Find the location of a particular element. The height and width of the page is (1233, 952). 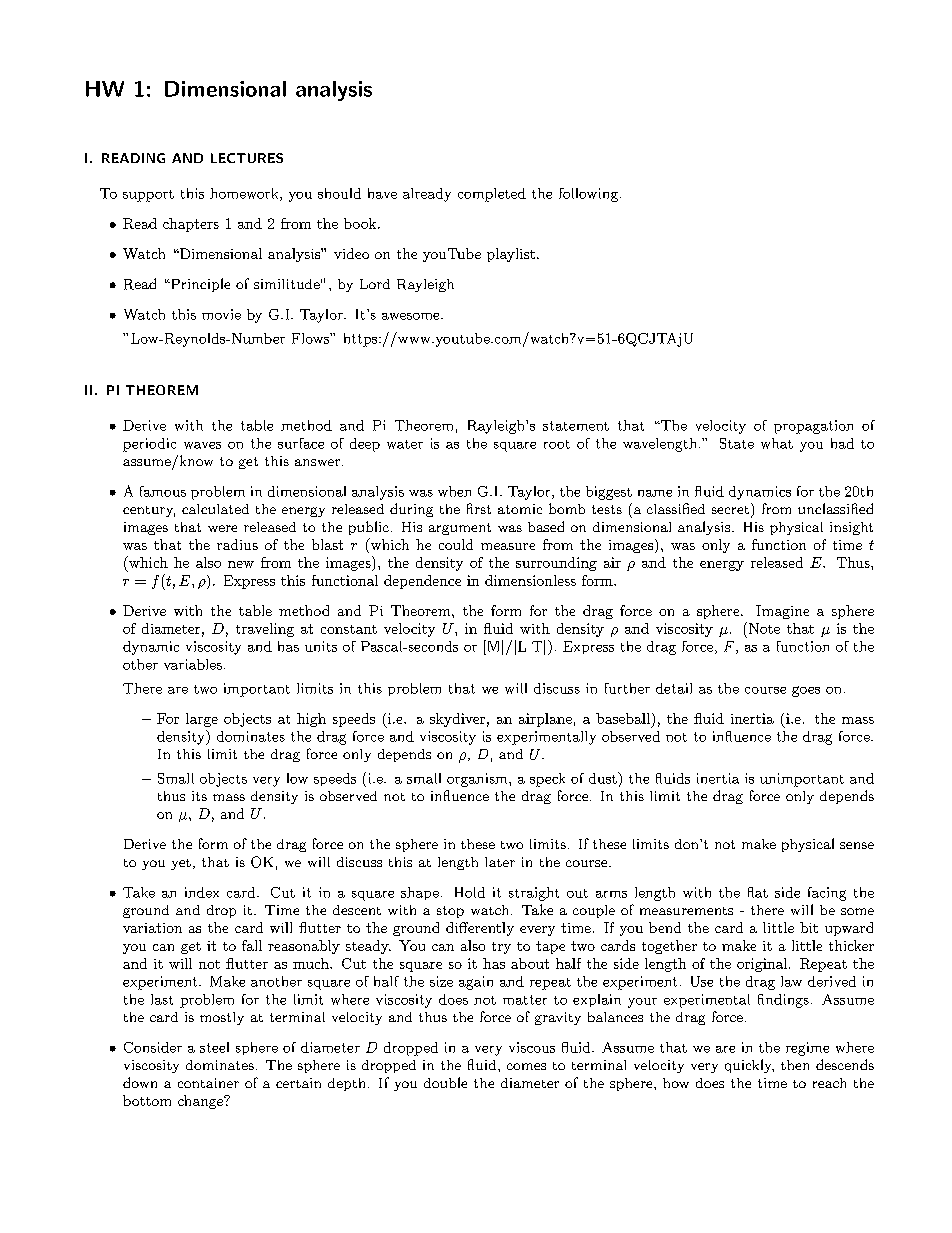

later is located at coordinates (500, 862).
